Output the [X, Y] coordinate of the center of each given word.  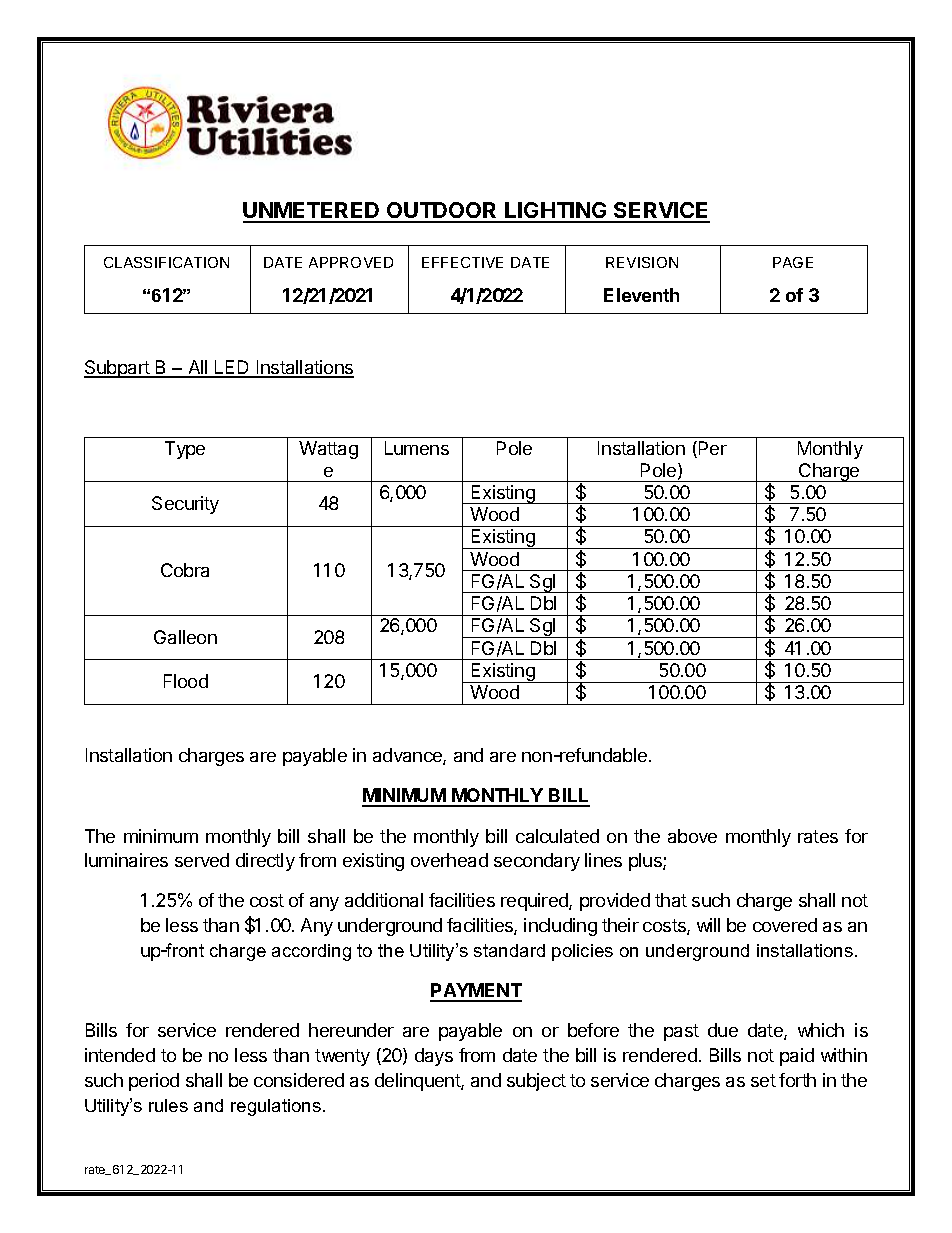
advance [408, 756]
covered [785, 925]
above [692, 836]
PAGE [793, 262]
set [763, 1080]
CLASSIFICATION [166, 262]
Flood [186, 681]
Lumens [417, 448]
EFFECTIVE [462, 262]
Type [185, 450]
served [202, 860]
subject [536, 1082]
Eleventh [641, 295]
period [154, 1082]
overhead [449, 860]
